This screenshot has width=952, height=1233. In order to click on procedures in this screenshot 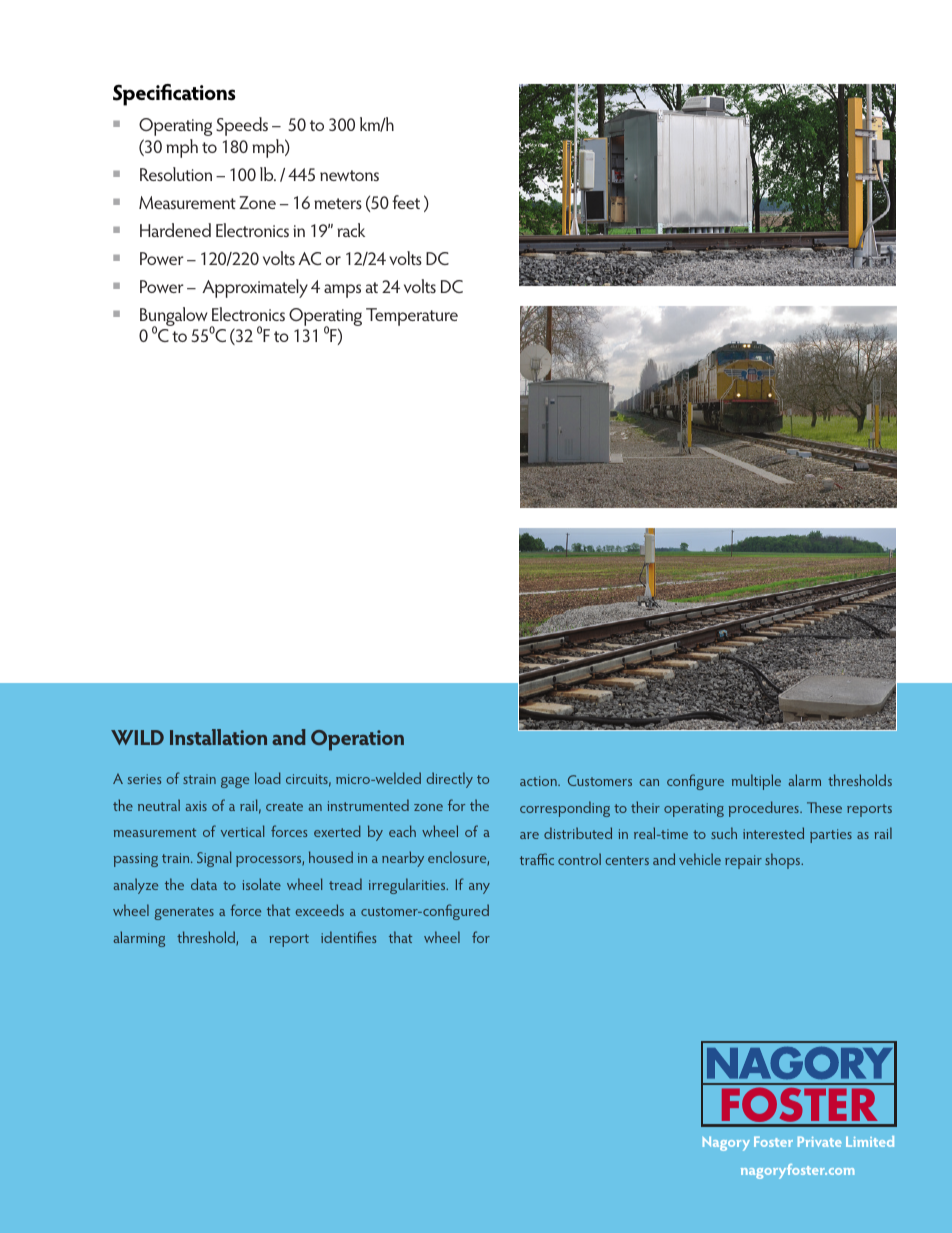, I will do `click(765, 809)`.
